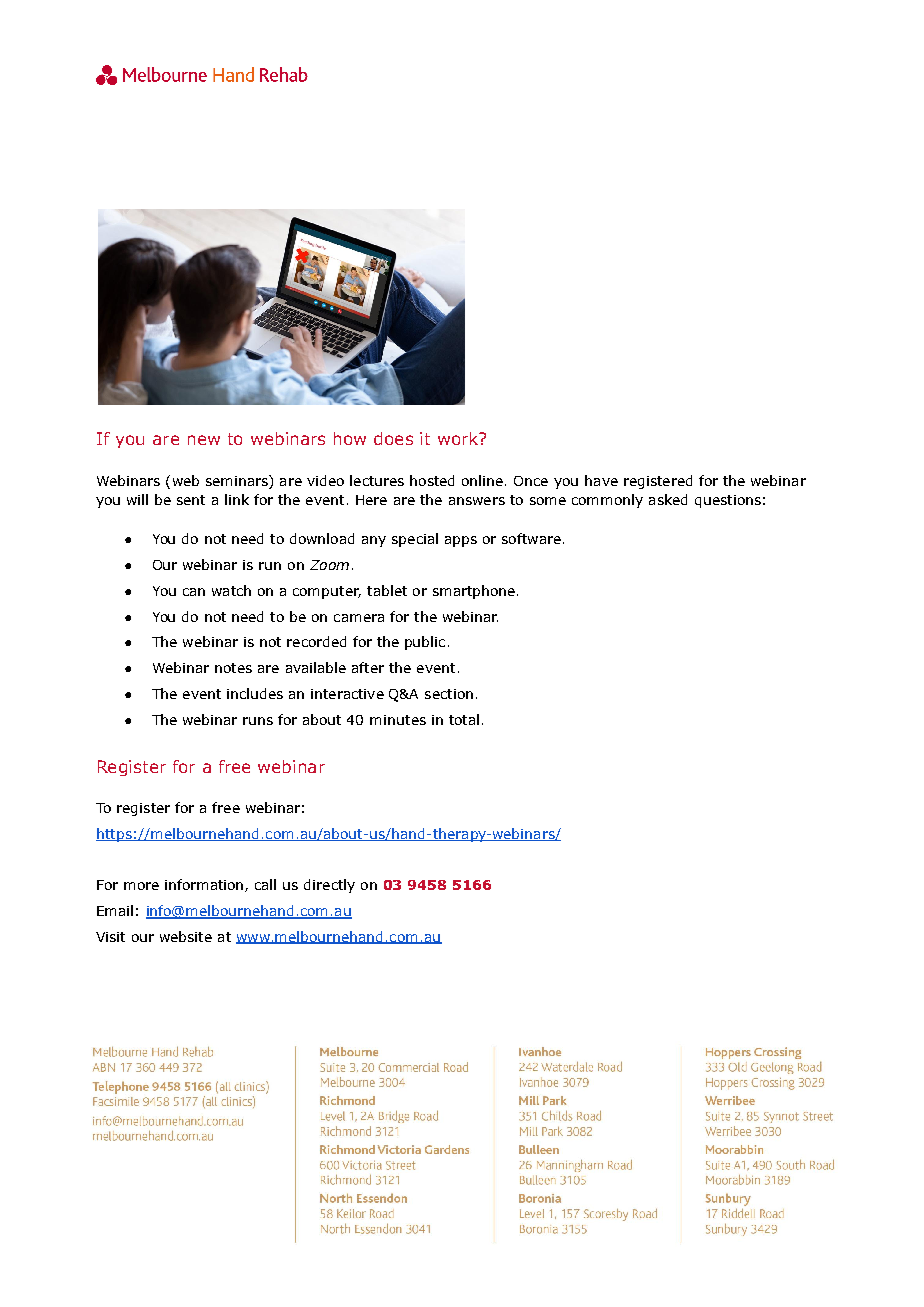 The width and height of the document is (924, 1307). Describe the element at coordinates (601, 480) in the document. I see `have` at that location.
